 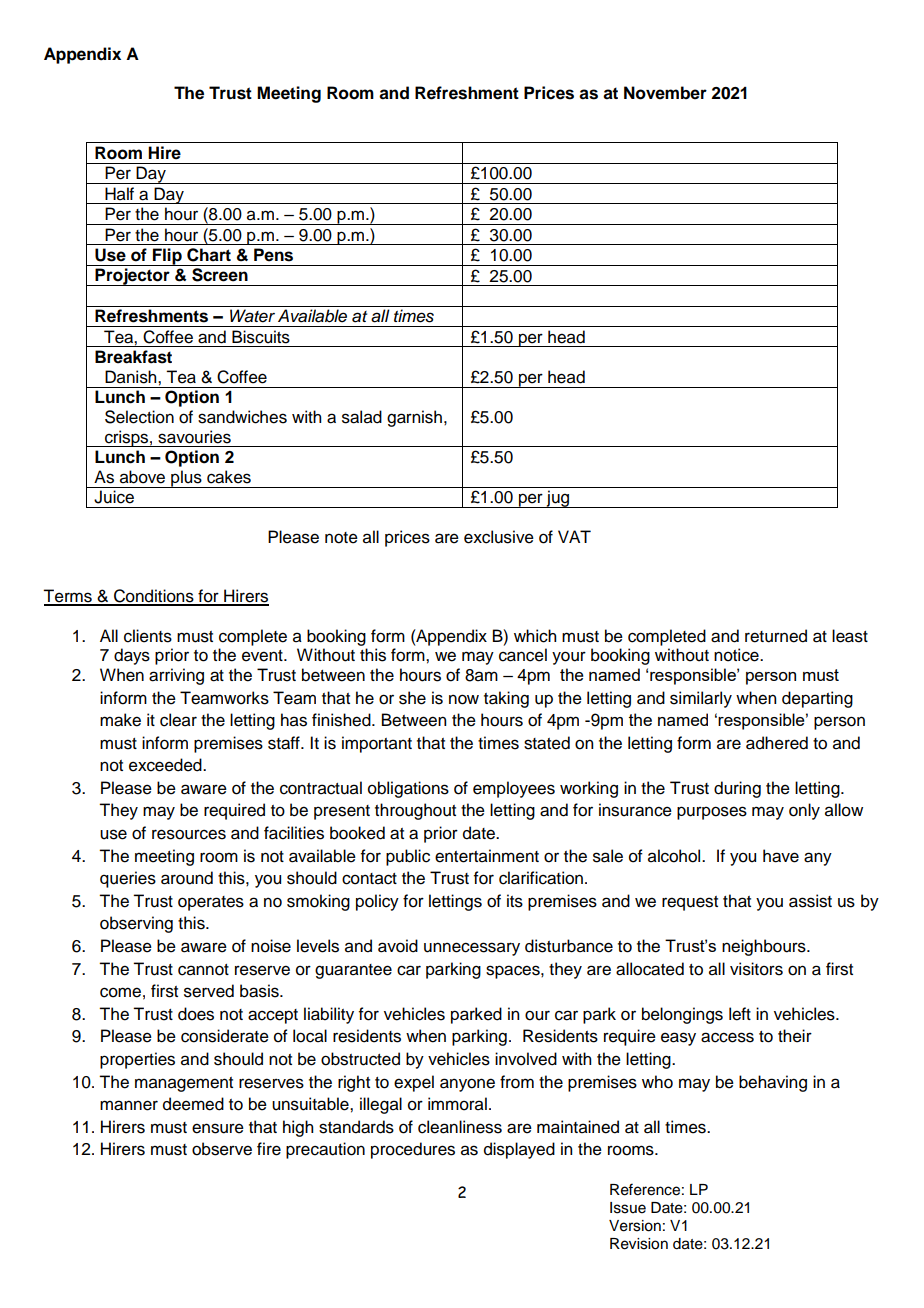 What do you see at coordinates (222, 1149) in the screenshot?
I see `observe` at bounding box center [222, 1149].
